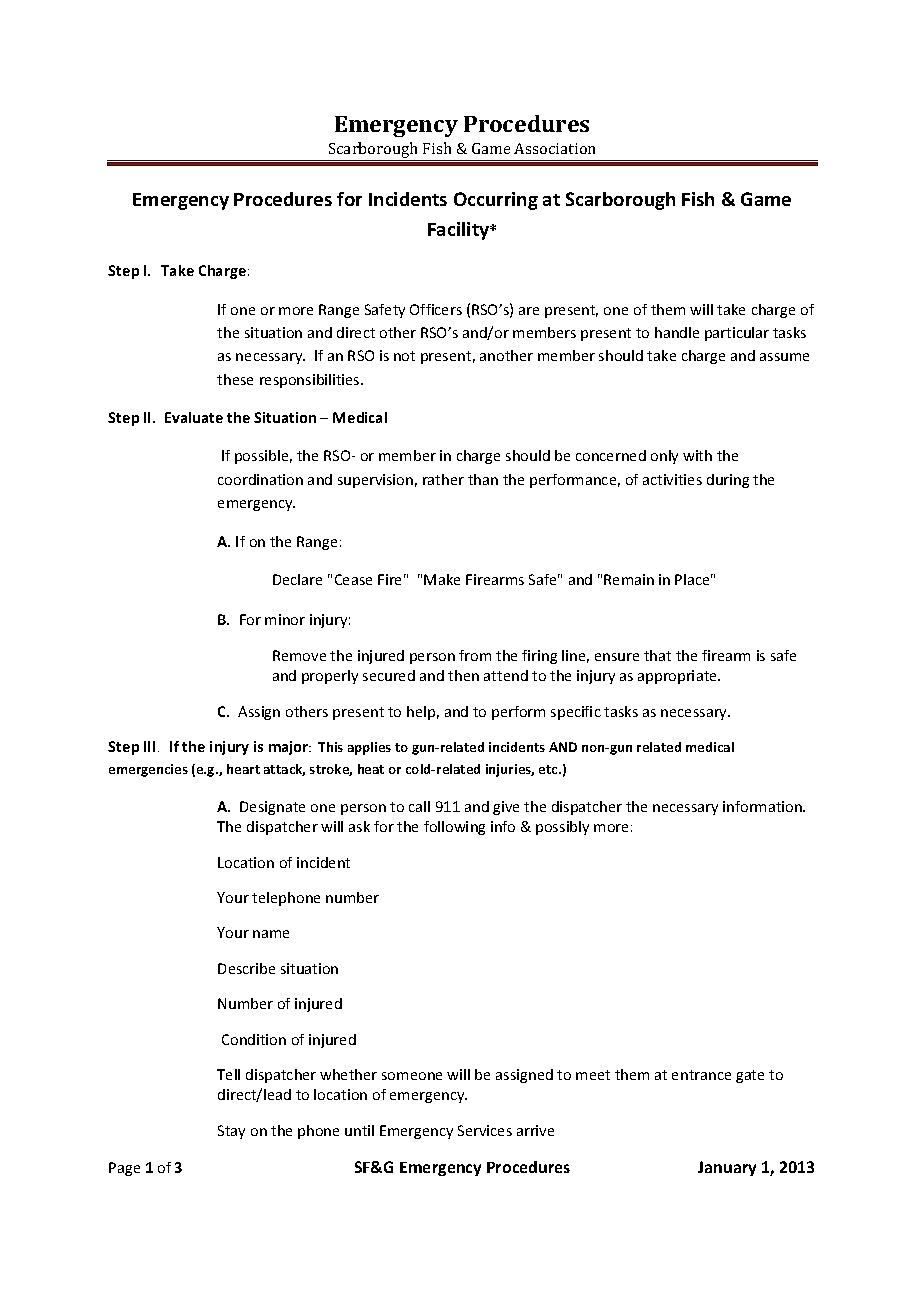 This screenshot has width=924, height=1308. I want to click on following, so click(454, 828).
